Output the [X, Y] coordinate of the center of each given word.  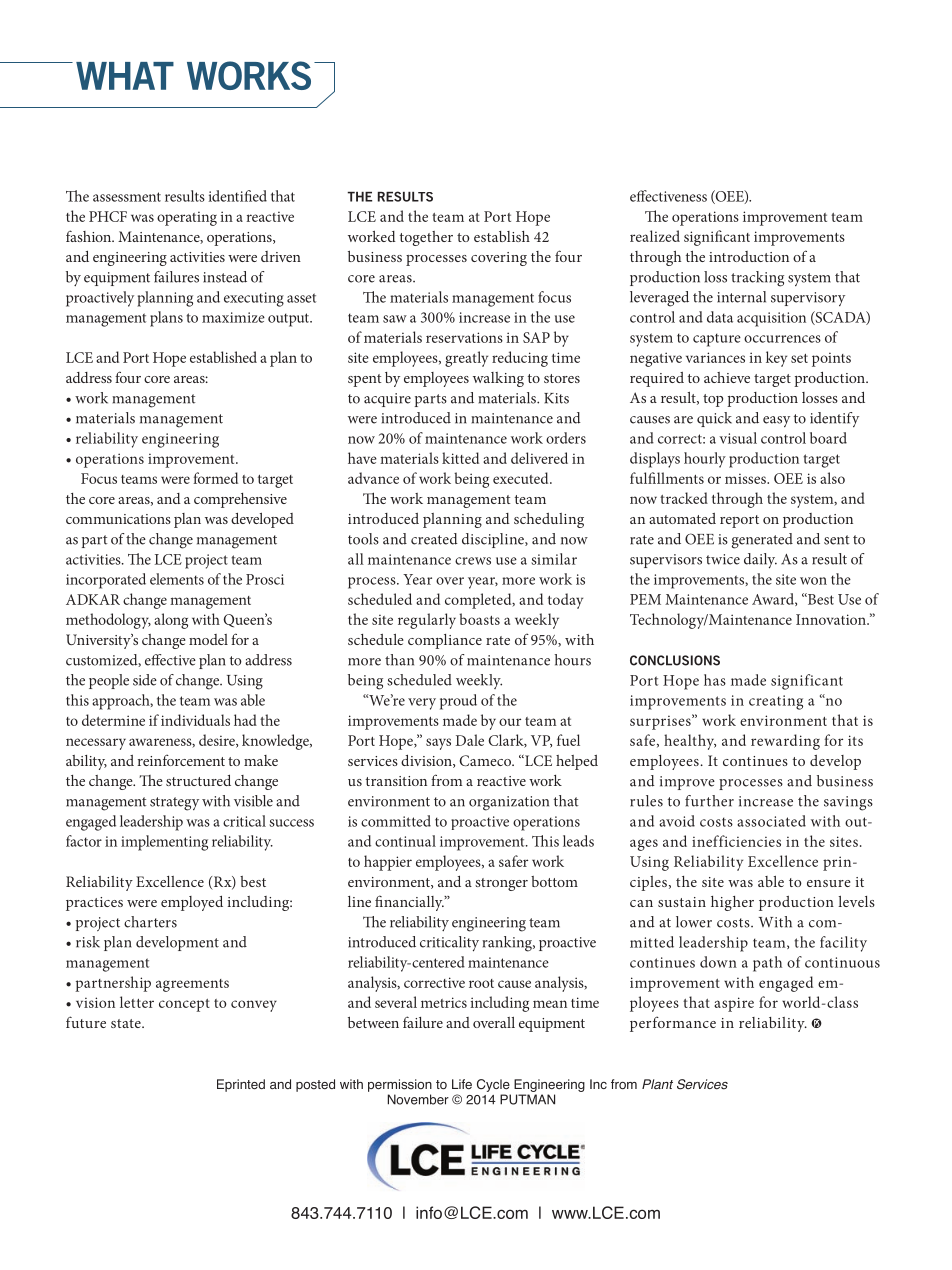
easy [776, 421]
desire [218, 741]
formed [215, 478]
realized [655, 236]
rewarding [785, 742]
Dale [470, 740]
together [426, 238]
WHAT [125, 76]
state [127, 1023]
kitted [460, 458]
